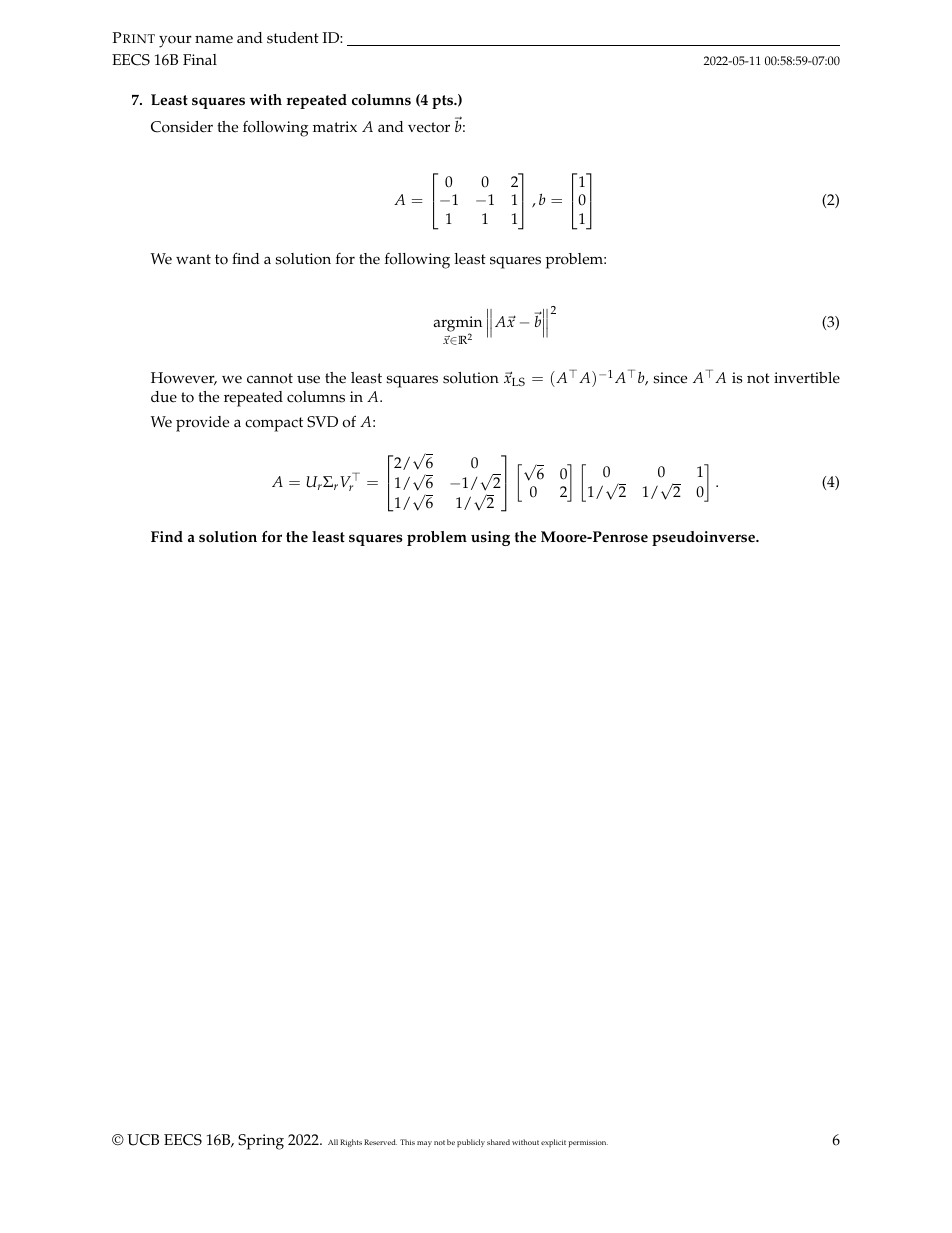 The height and width of the screenshot is (1233, 952). Describe the element at coordinates (444, 102) in the screenshot. I see `pts` at that location.
